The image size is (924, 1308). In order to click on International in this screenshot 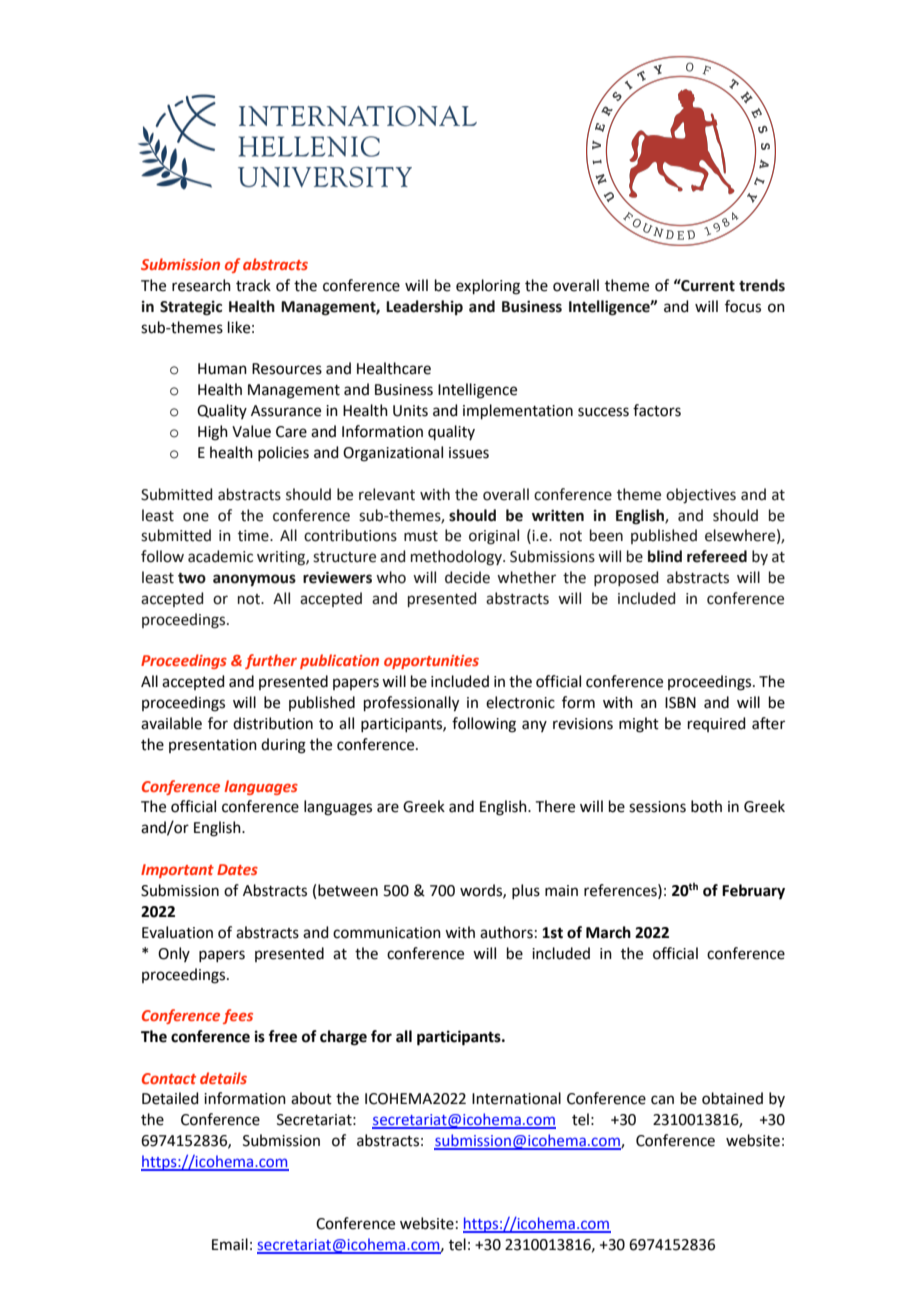, I will do `click(516, 1098)`.
